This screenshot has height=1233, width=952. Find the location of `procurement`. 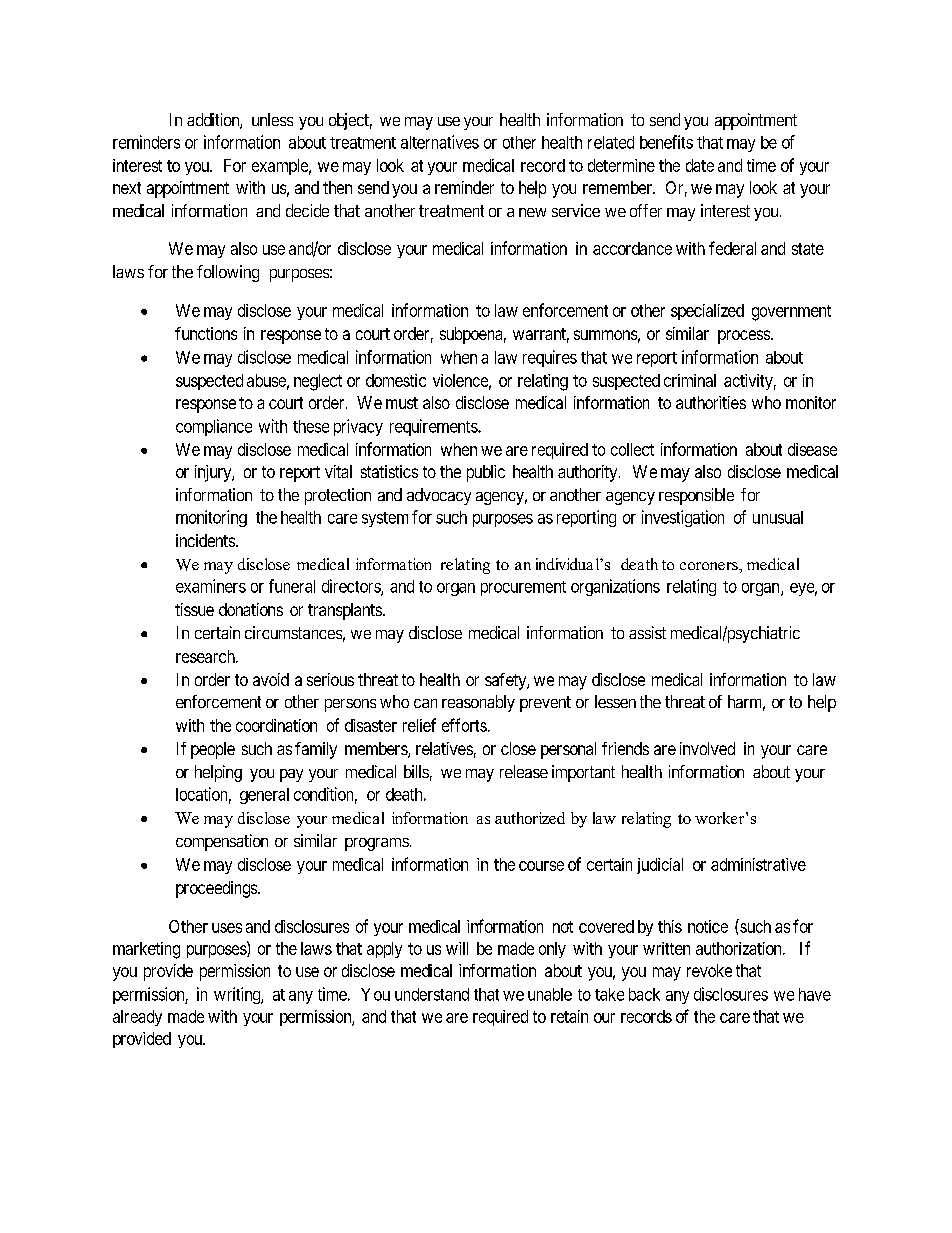

procurement is located at coordinates (523, 588).
